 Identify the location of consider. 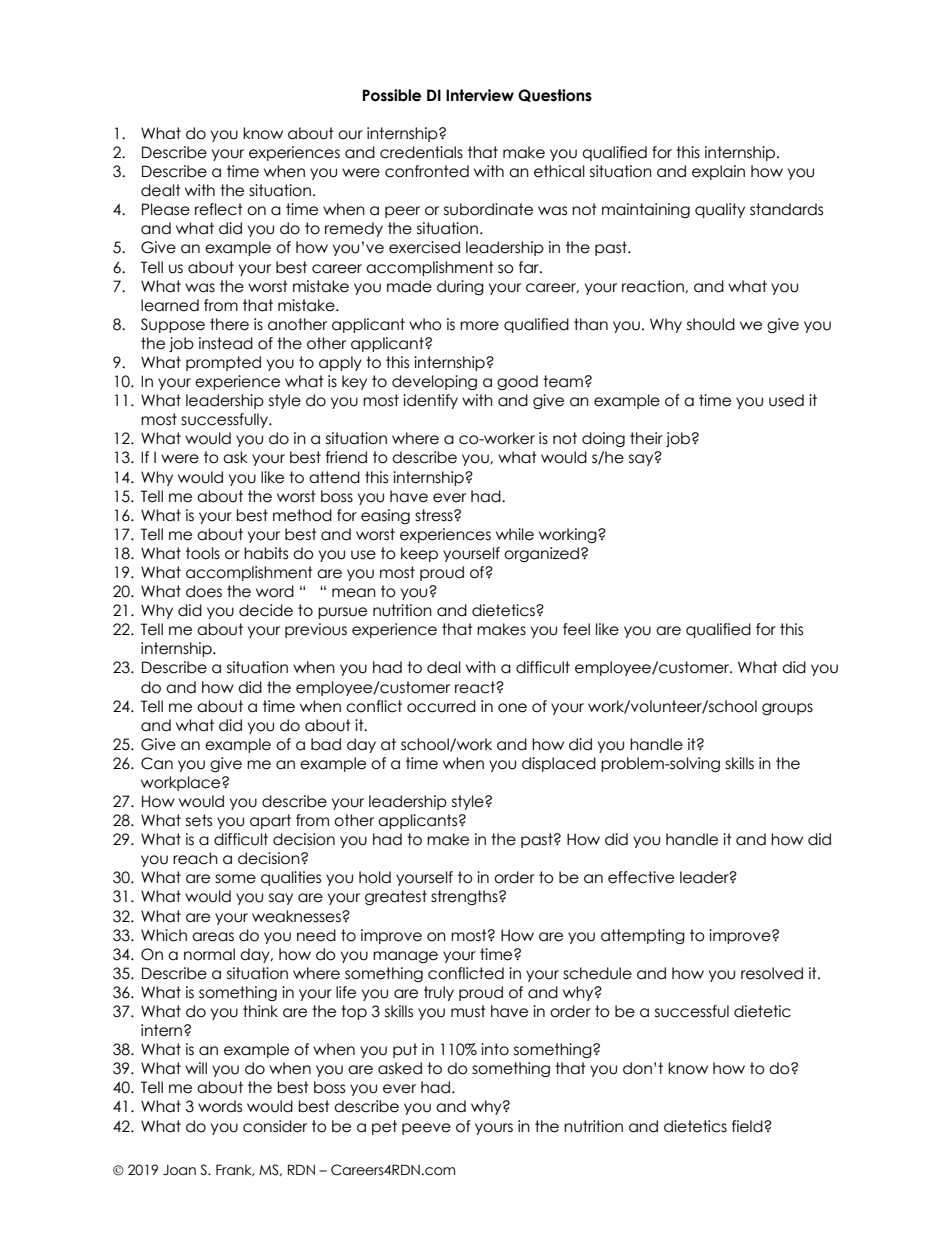
(275, 1126).
